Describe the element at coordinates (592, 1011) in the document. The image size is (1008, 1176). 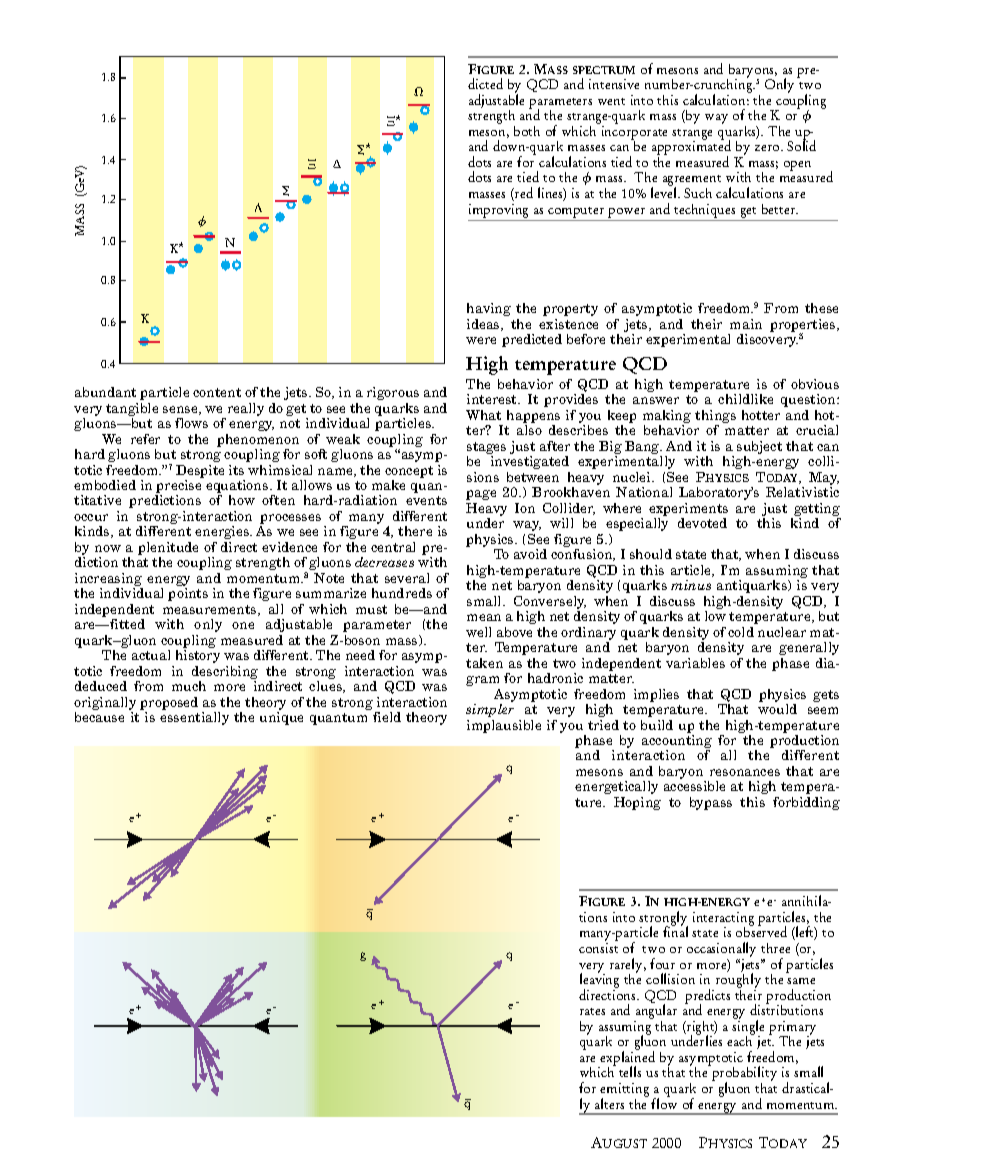
I see `rates` at that location.
